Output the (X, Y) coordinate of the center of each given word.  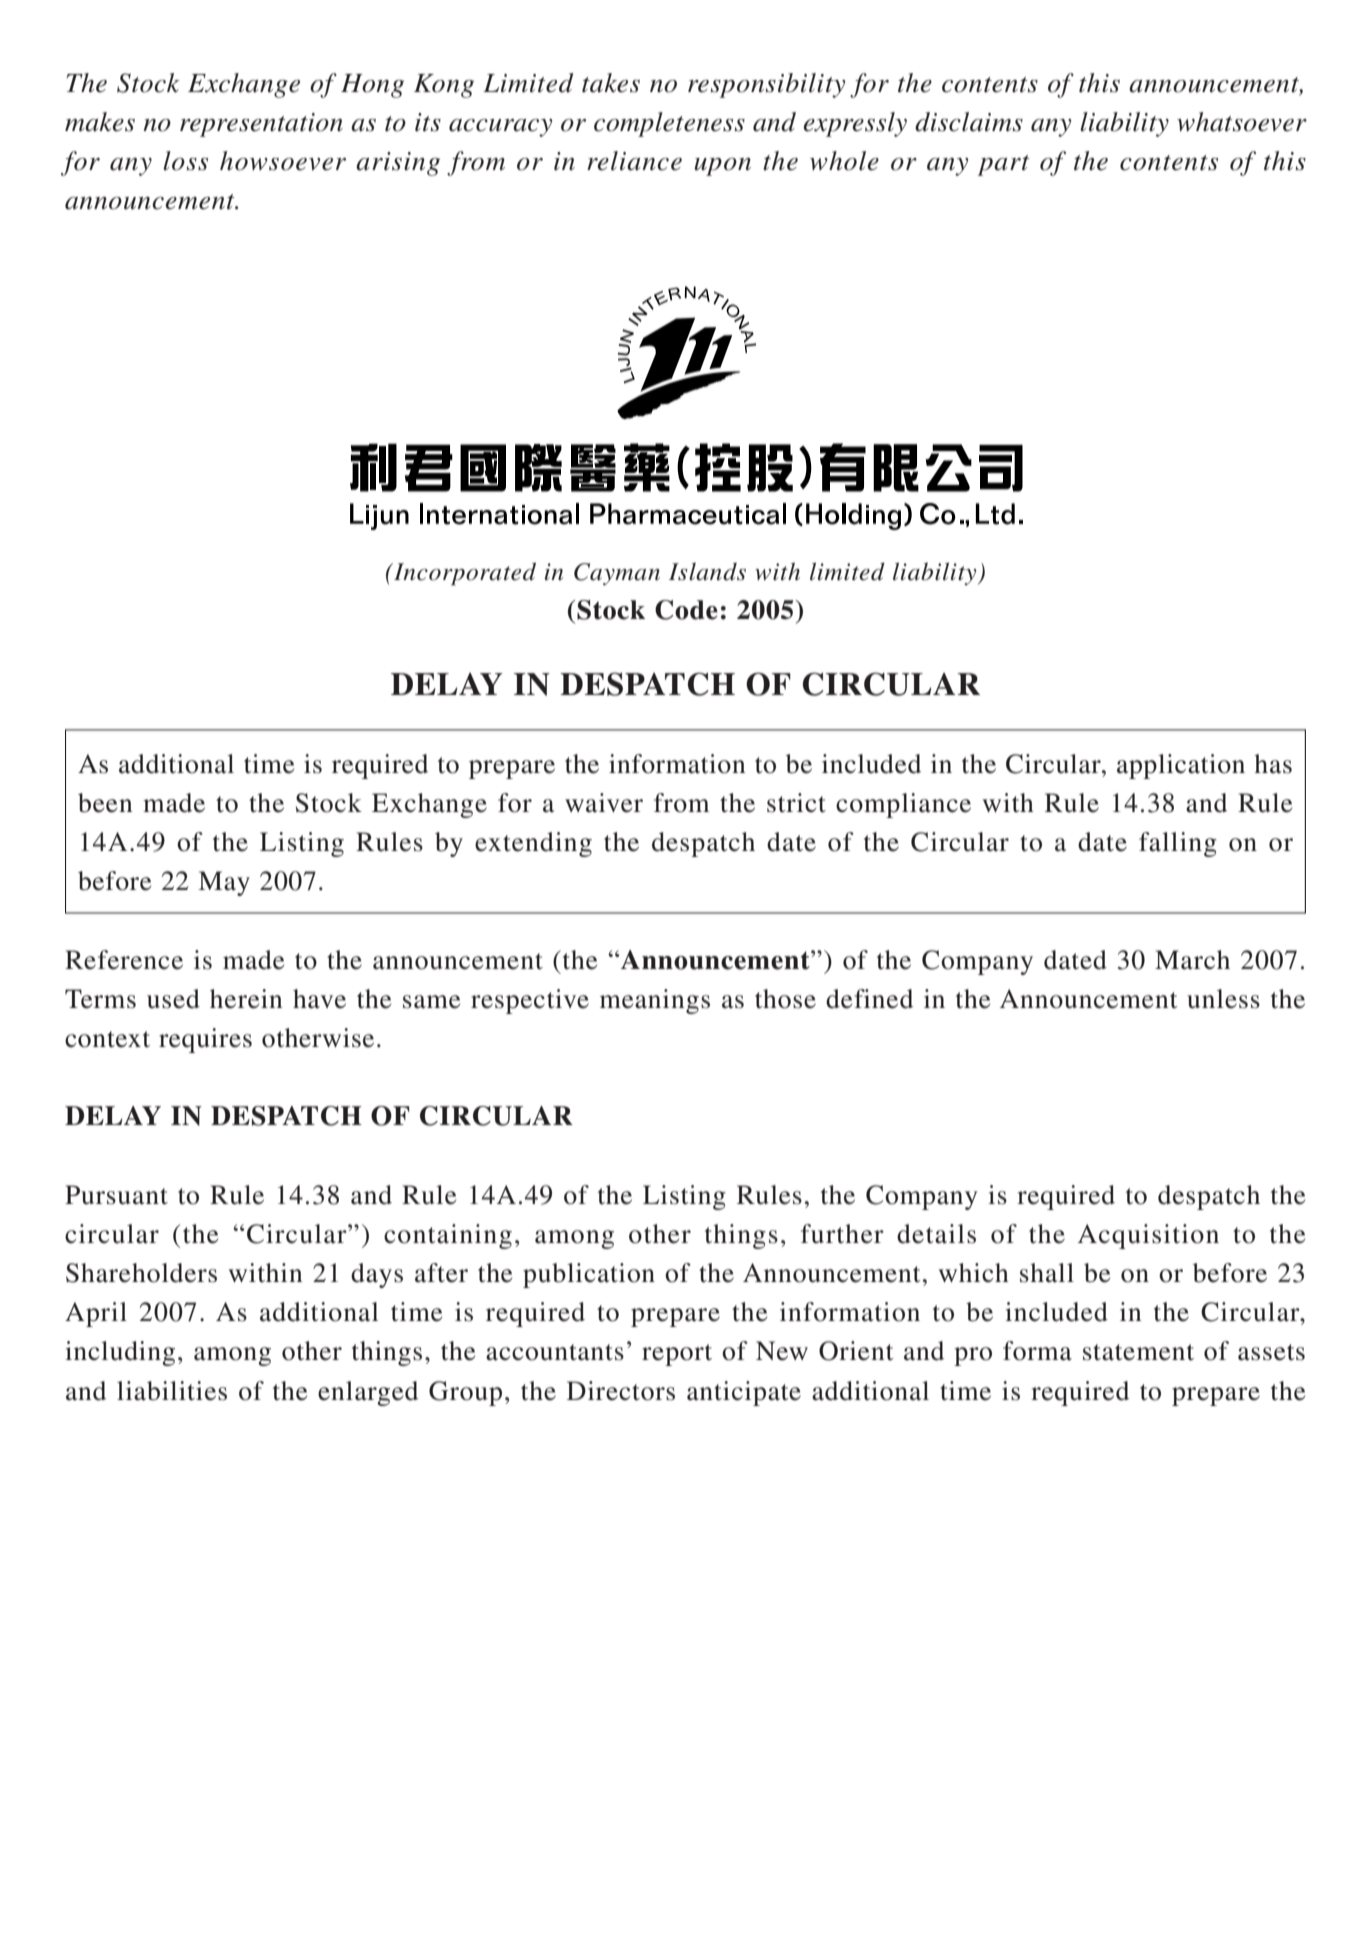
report (677, 1355)
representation (261, 125)
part (1003, 165)
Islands (707, 572)
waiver (604, 803)
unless (1223, 999)
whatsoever (1242, 122)
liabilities (172, 1391)
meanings (655, 1001)
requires (205, 1040)
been (105, 803)
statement (1138, 1352)
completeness (669, 124)
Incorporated (464, 574)
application (1181, 766)
